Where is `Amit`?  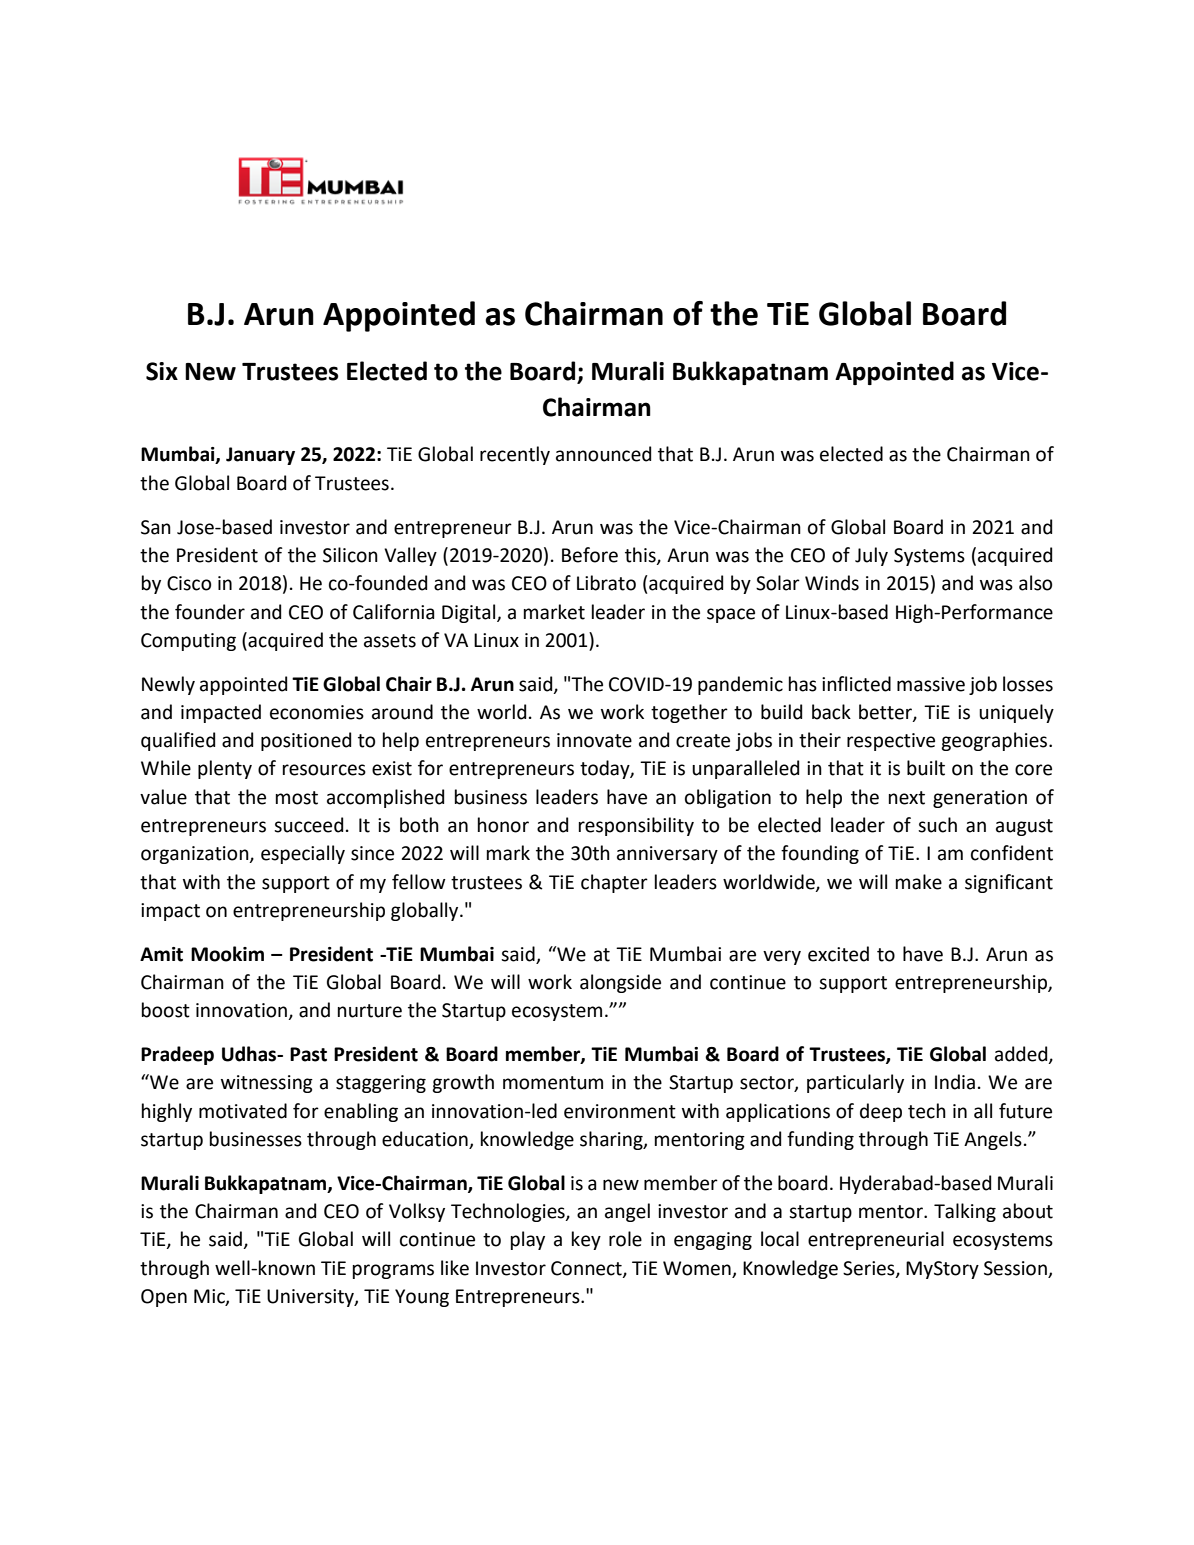
Amit is located at coordinates (161, 954).
